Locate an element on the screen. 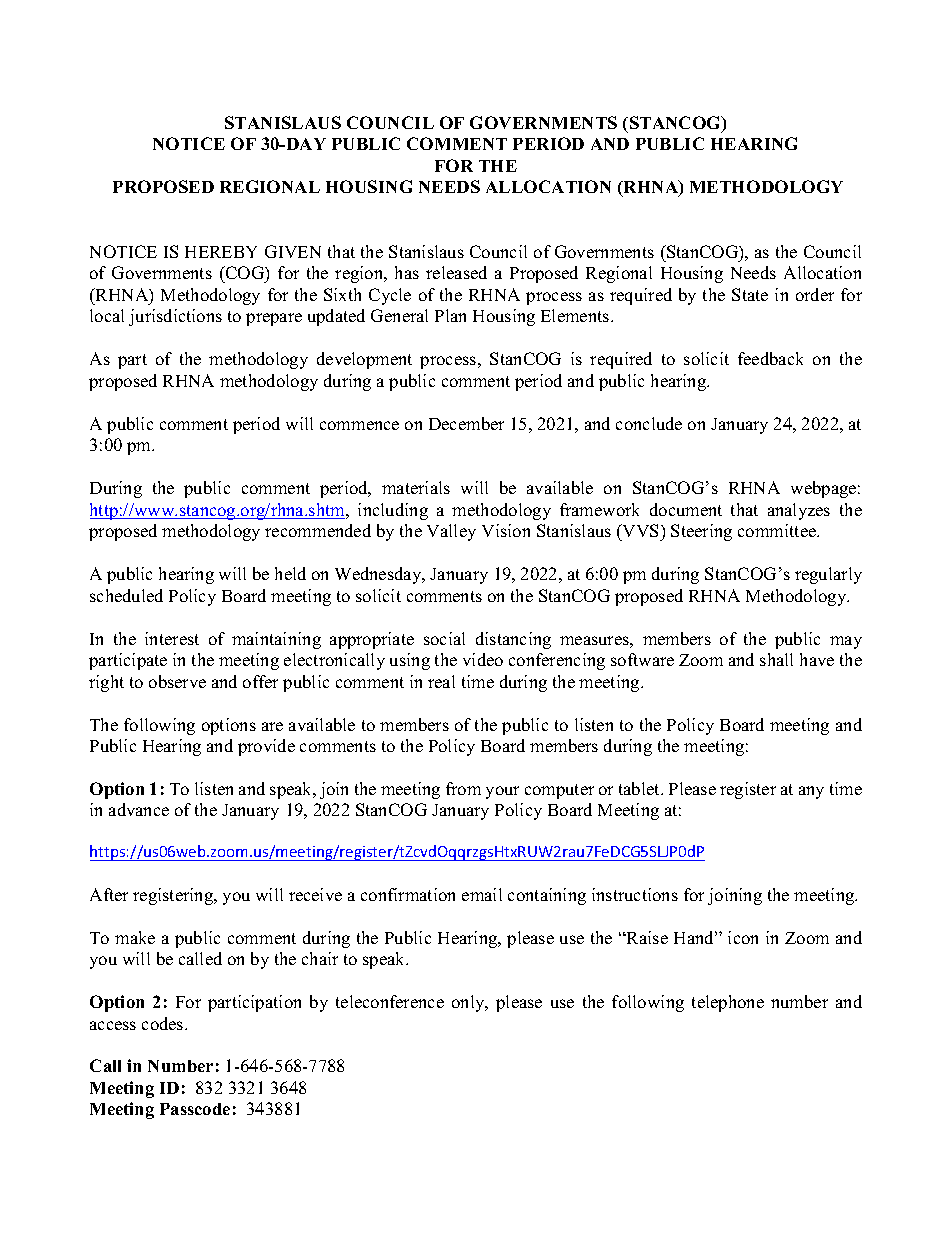  analyzes is located at coordinates (799, 511).
